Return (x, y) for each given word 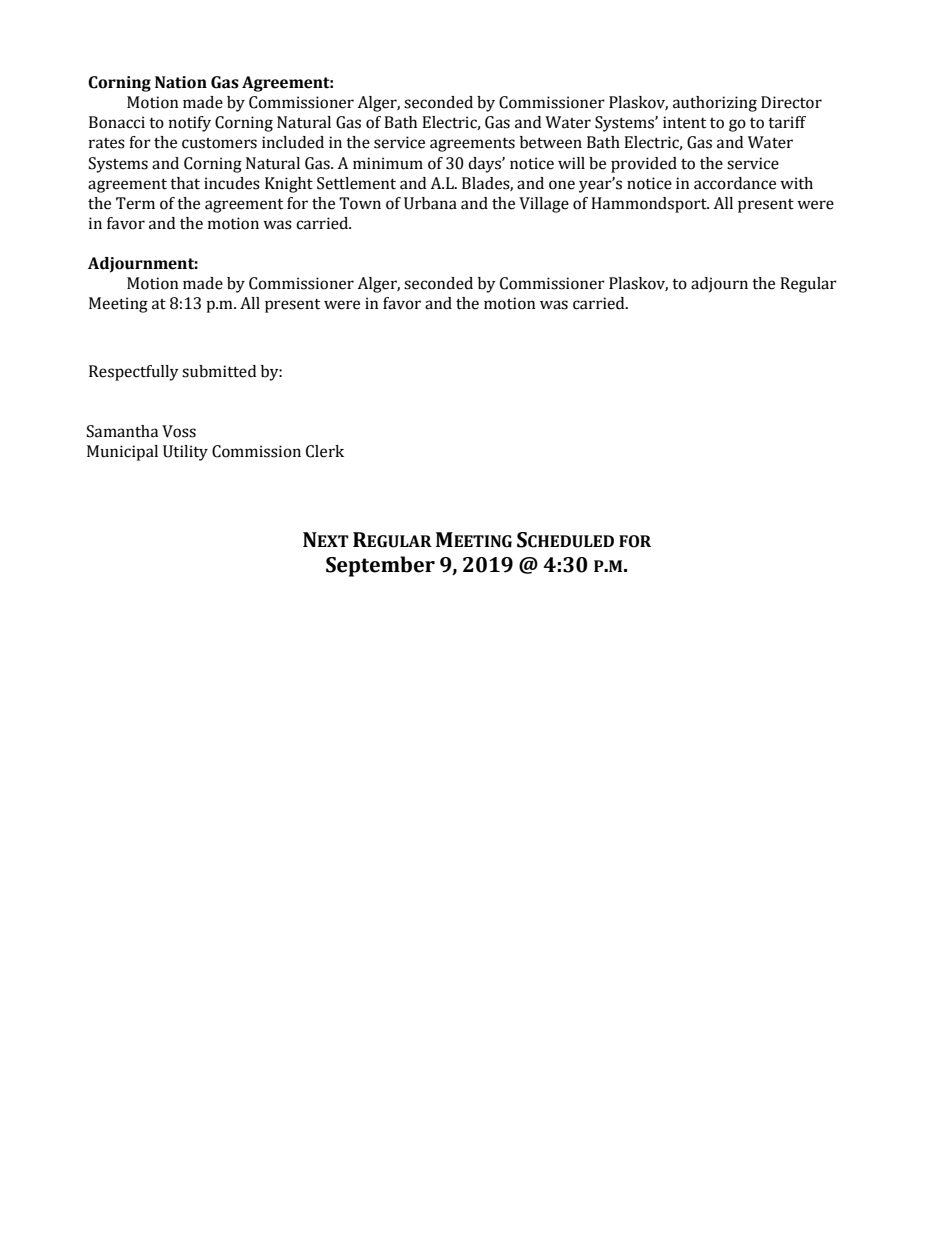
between (551, 142)
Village (544, 205)
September (380, 566)
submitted (219, 371)
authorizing (715, 104)
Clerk (325, 451)
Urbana (430, 203)
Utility (185, 453)
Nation (181, 82)
